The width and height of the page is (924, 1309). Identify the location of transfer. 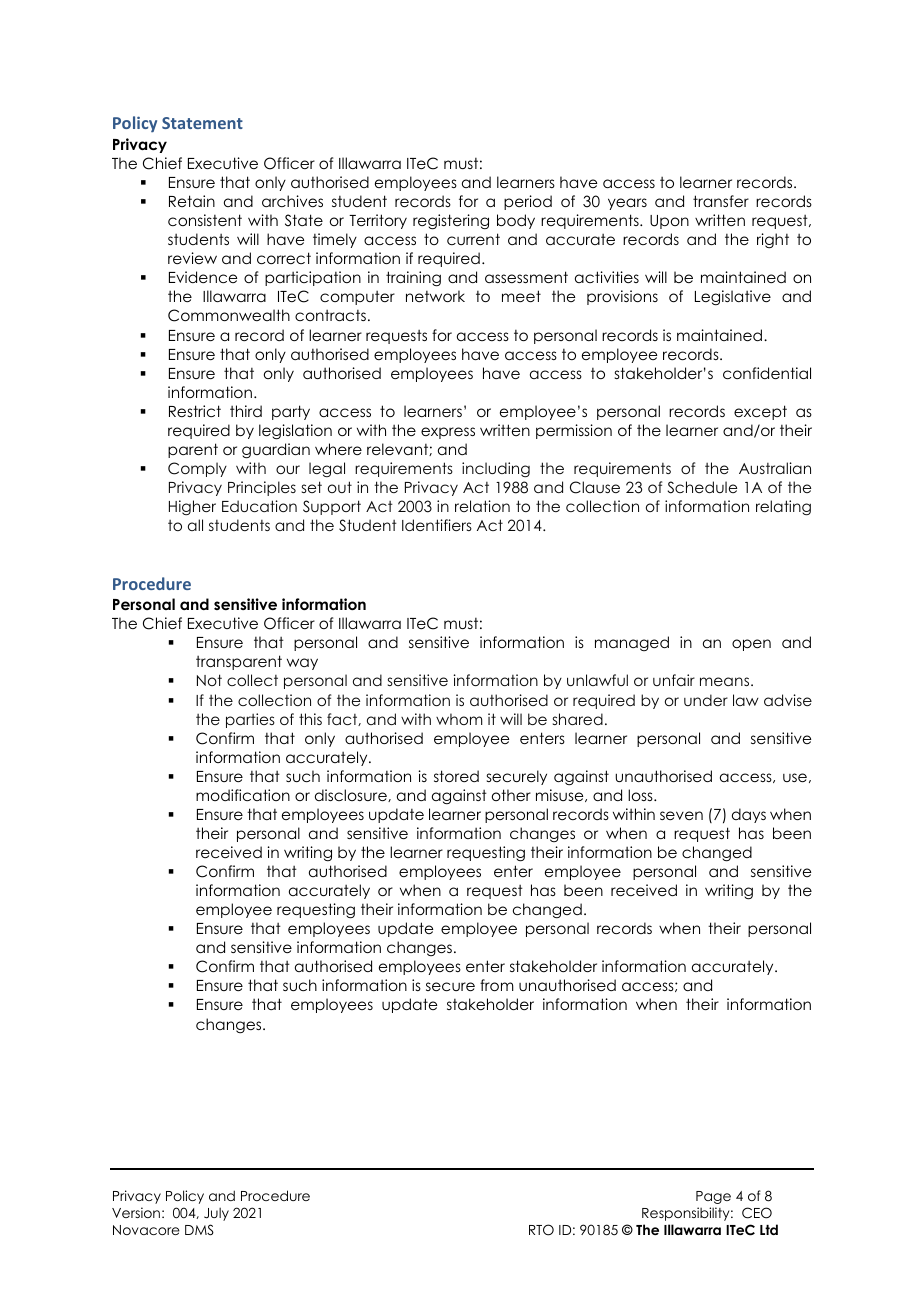
(721, 201).
